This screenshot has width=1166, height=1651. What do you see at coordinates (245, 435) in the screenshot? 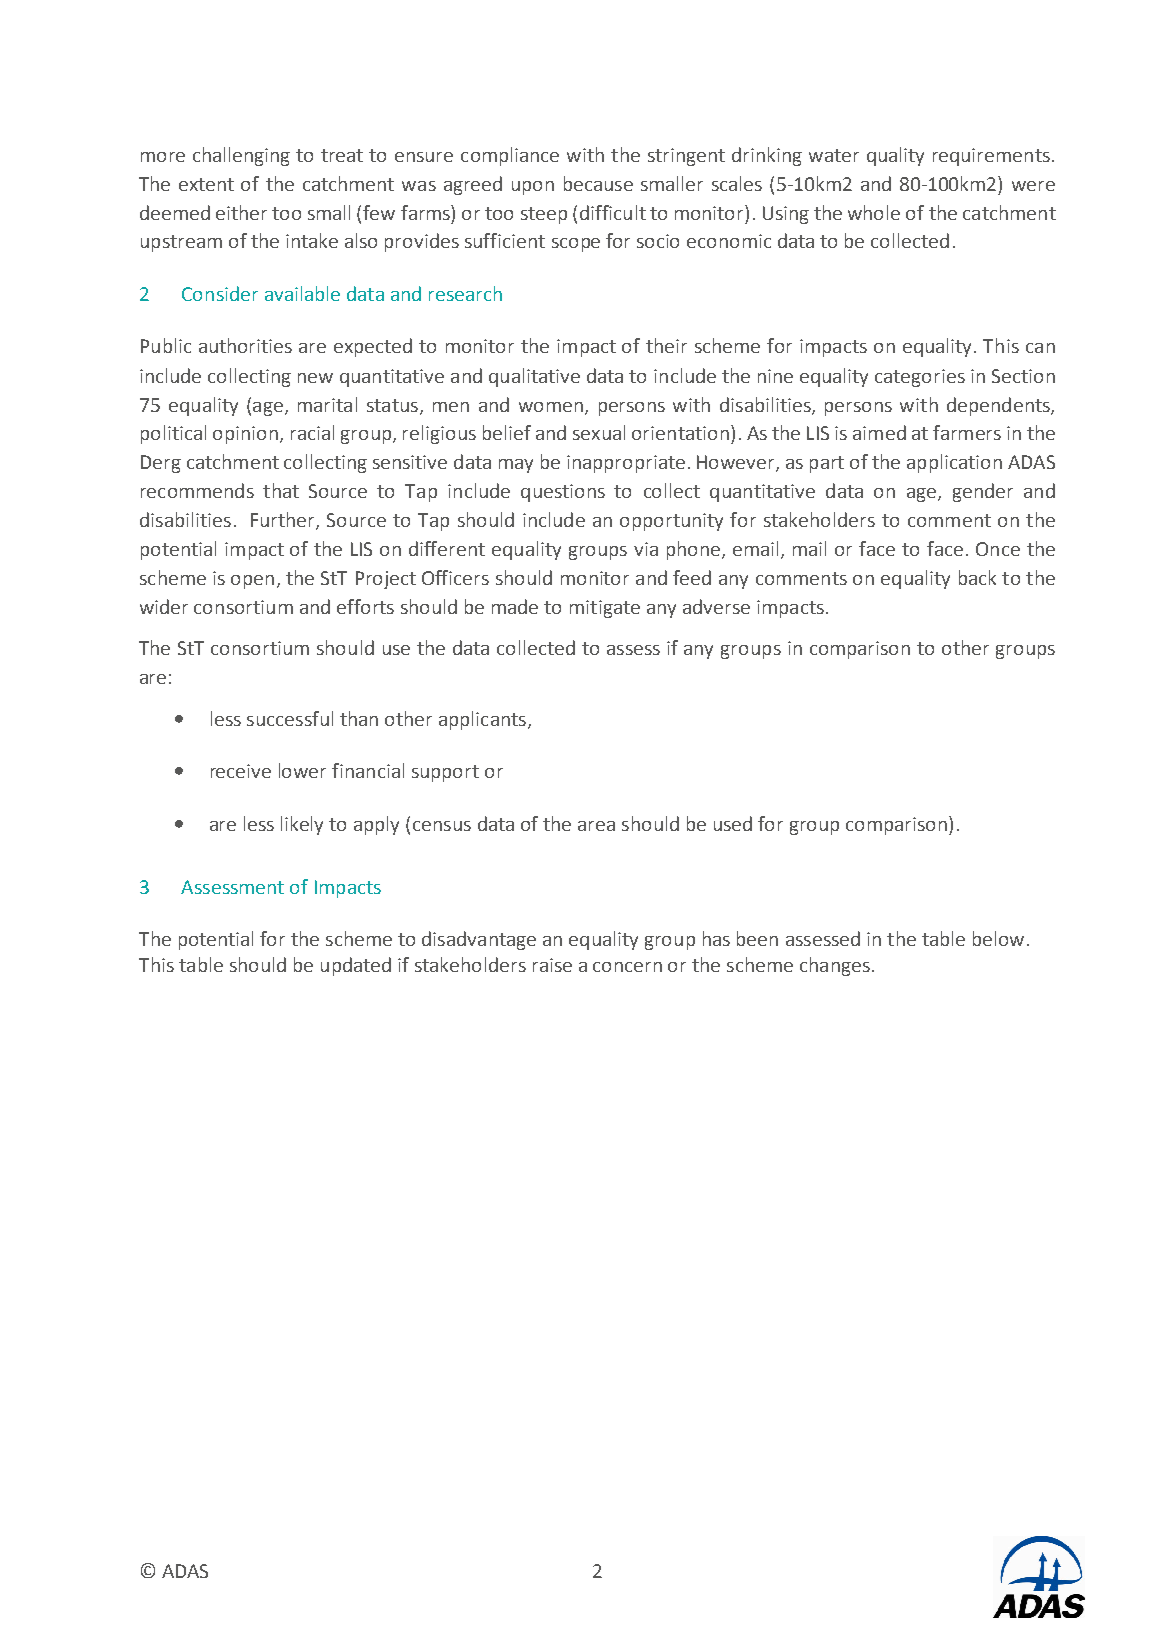
I see `opinion` at bounding box center [245, 435].
